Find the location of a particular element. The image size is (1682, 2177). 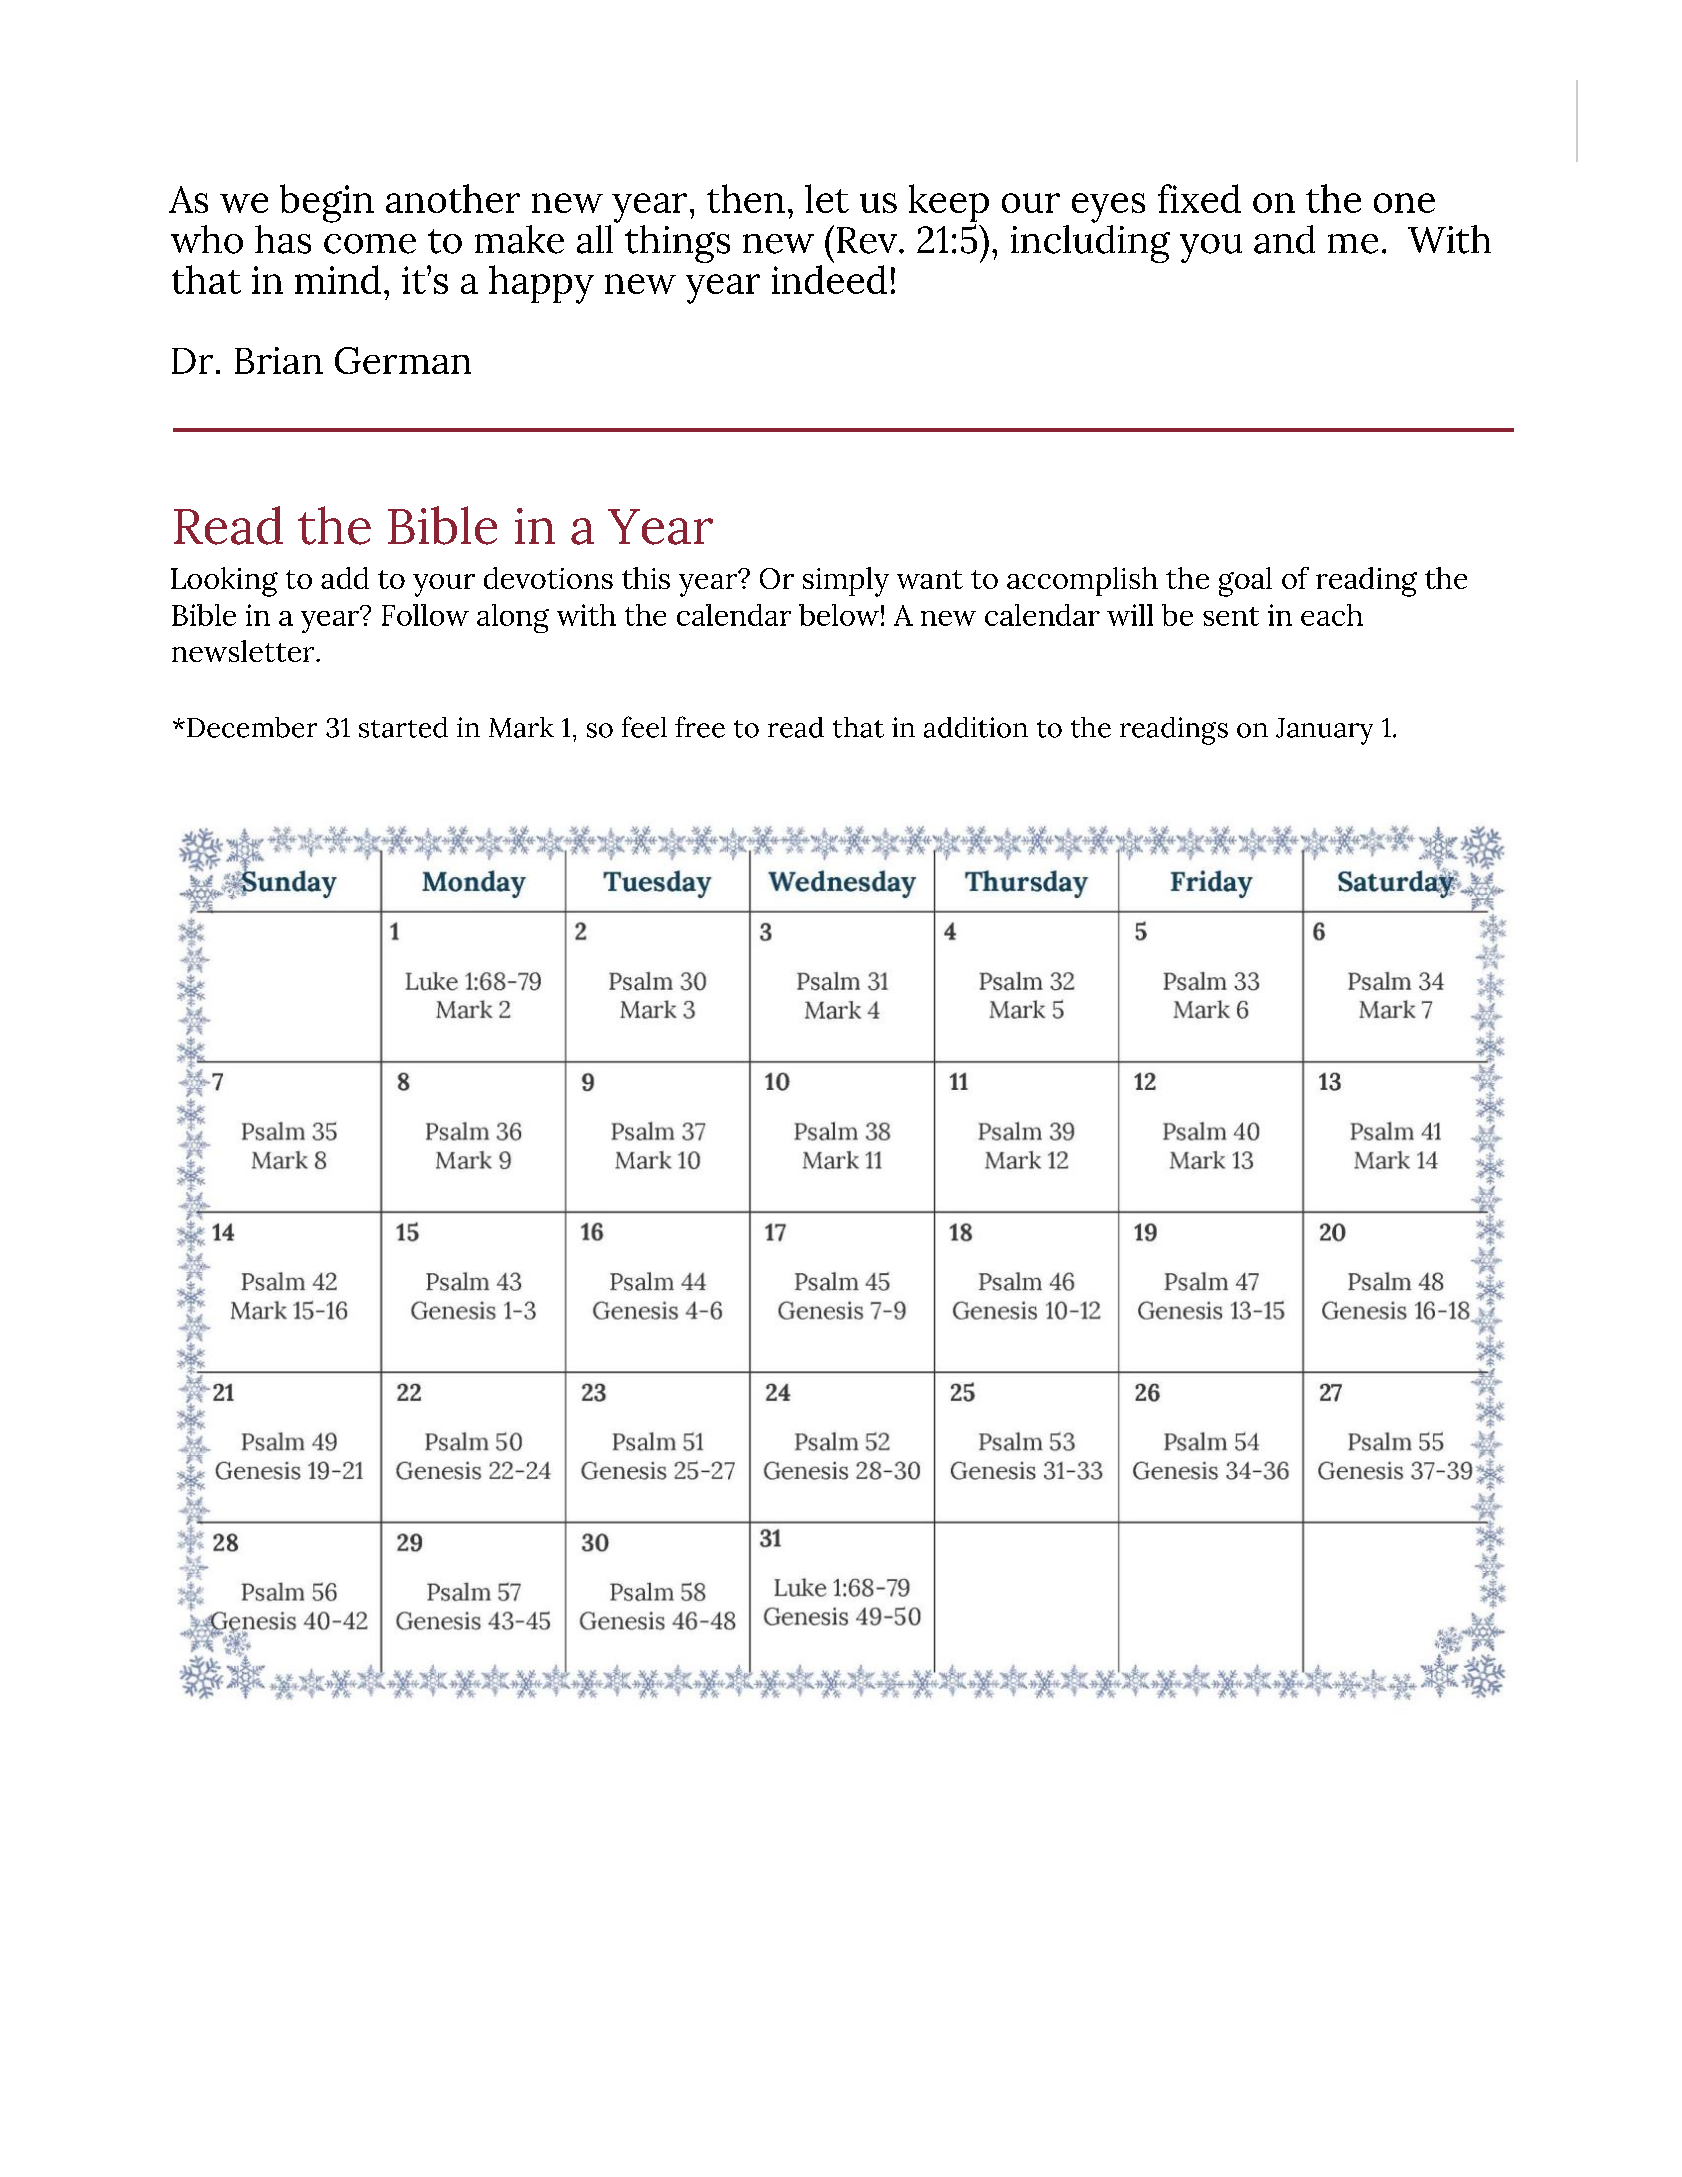

begin is located at coordinates (327, 203).
